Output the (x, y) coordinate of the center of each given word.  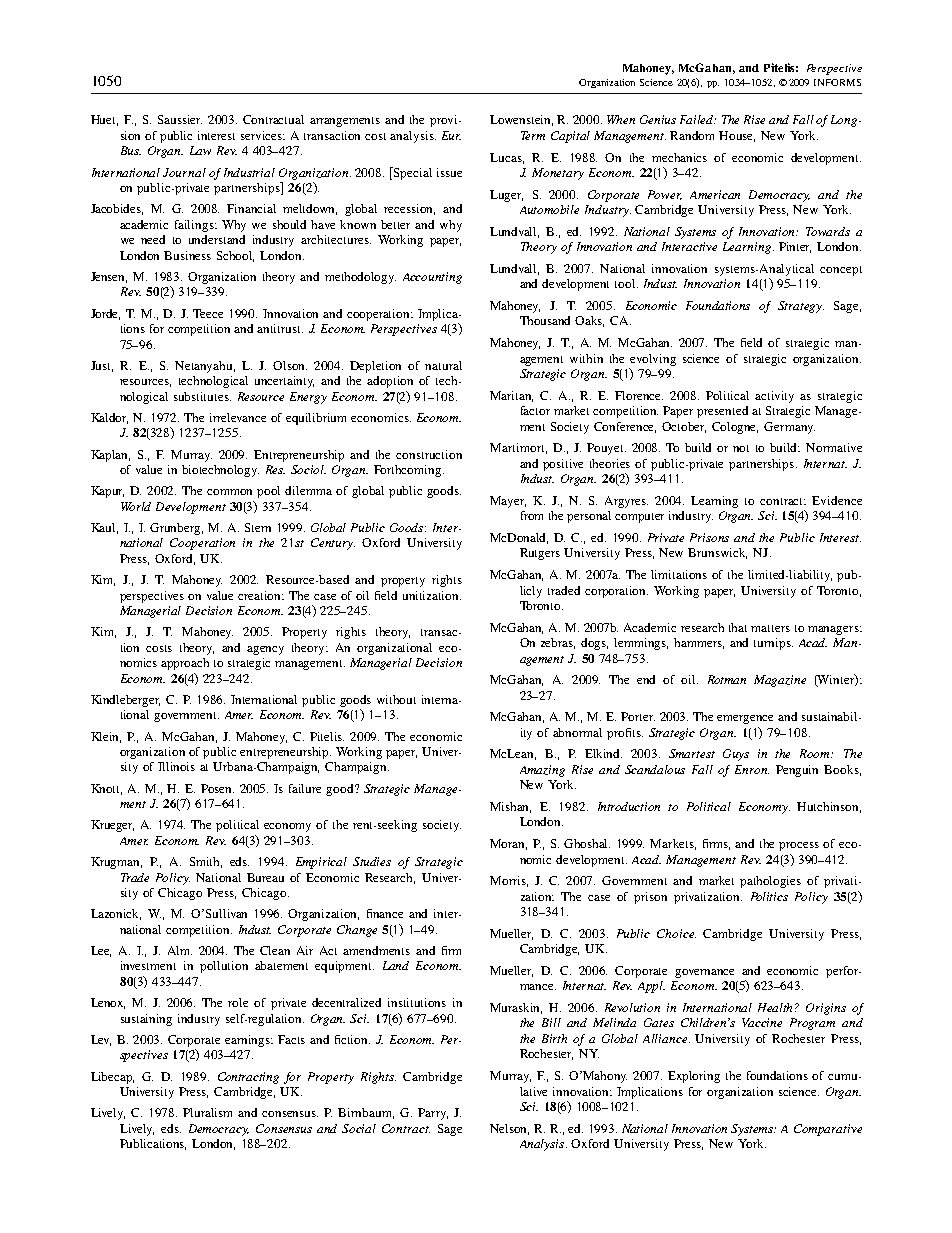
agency (265, 650)
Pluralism (207, 1112)
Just (102, 366)
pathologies (770, 882)
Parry (433, 1114)
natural (443, 365)
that (738, 627)
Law (200, 150)
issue (449, 172)
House (737, 136)
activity (774, 397)
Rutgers (540, 554)
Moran (508, 844)
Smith (206, 862)
